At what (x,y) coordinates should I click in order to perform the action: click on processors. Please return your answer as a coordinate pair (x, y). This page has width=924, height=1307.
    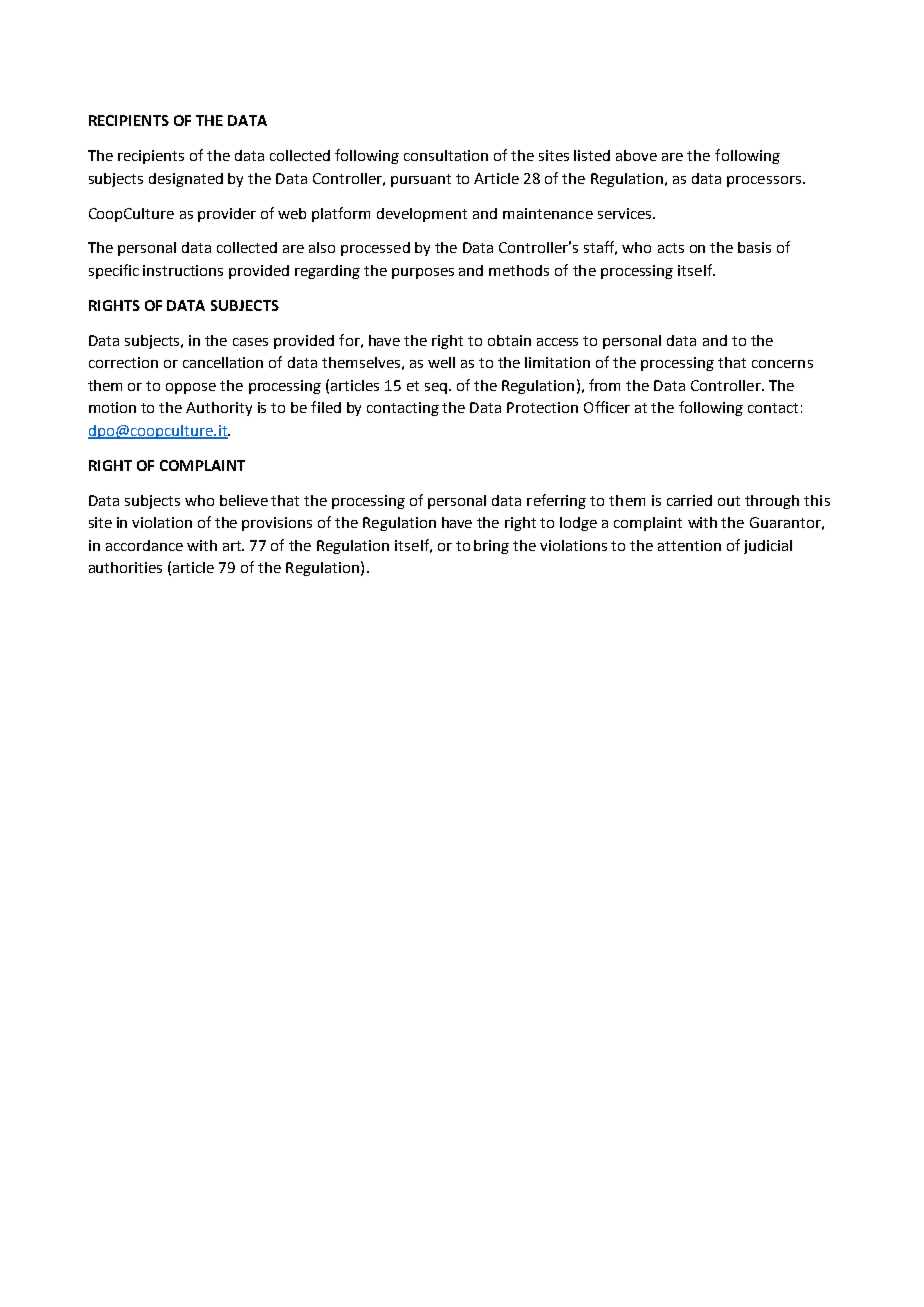
    Looking at the image, I should click on (765, 181).
